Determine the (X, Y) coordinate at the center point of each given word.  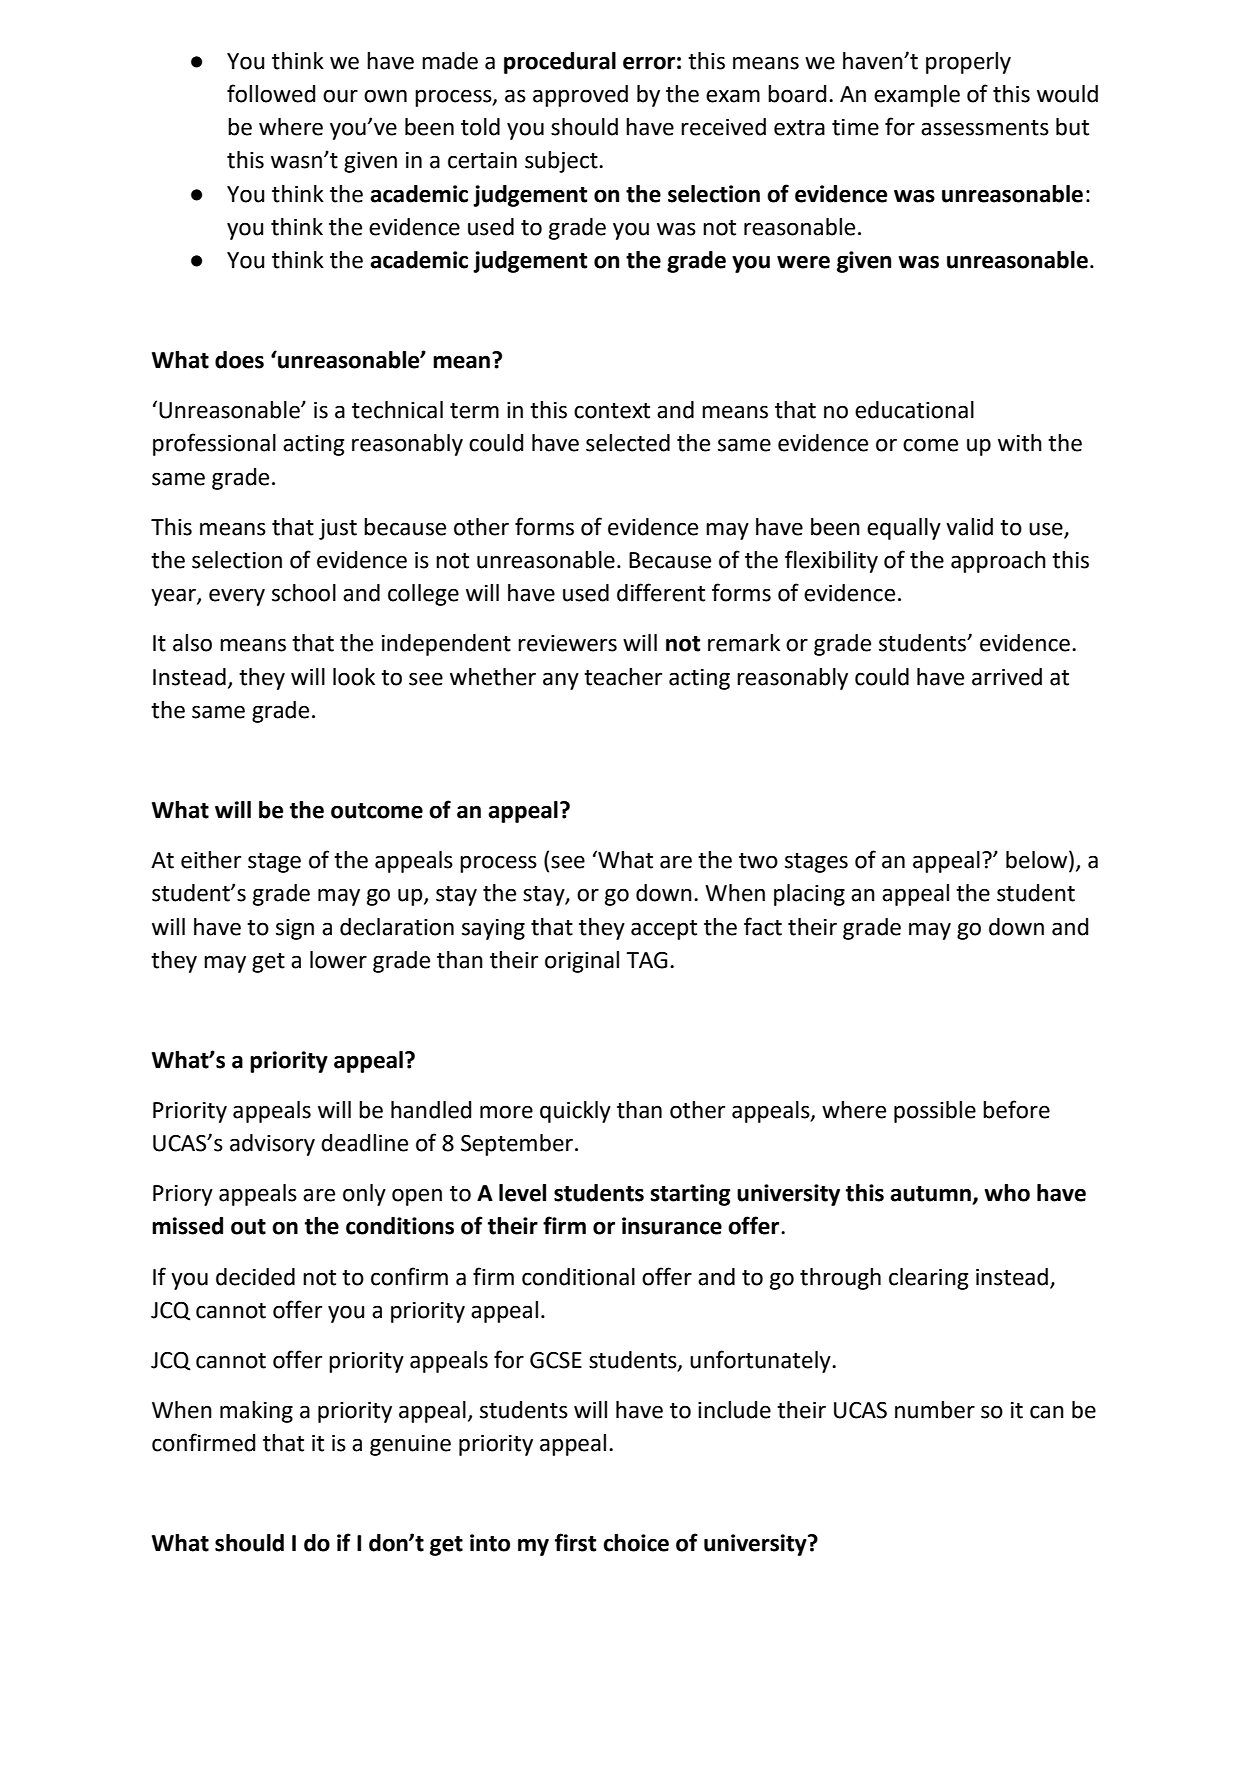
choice (636, 1543)
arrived (1007, 677)
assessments (985, 128)
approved (580, 96)
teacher (623, 677)
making (256, 1412)
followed (271, 93)
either (211, 860)
